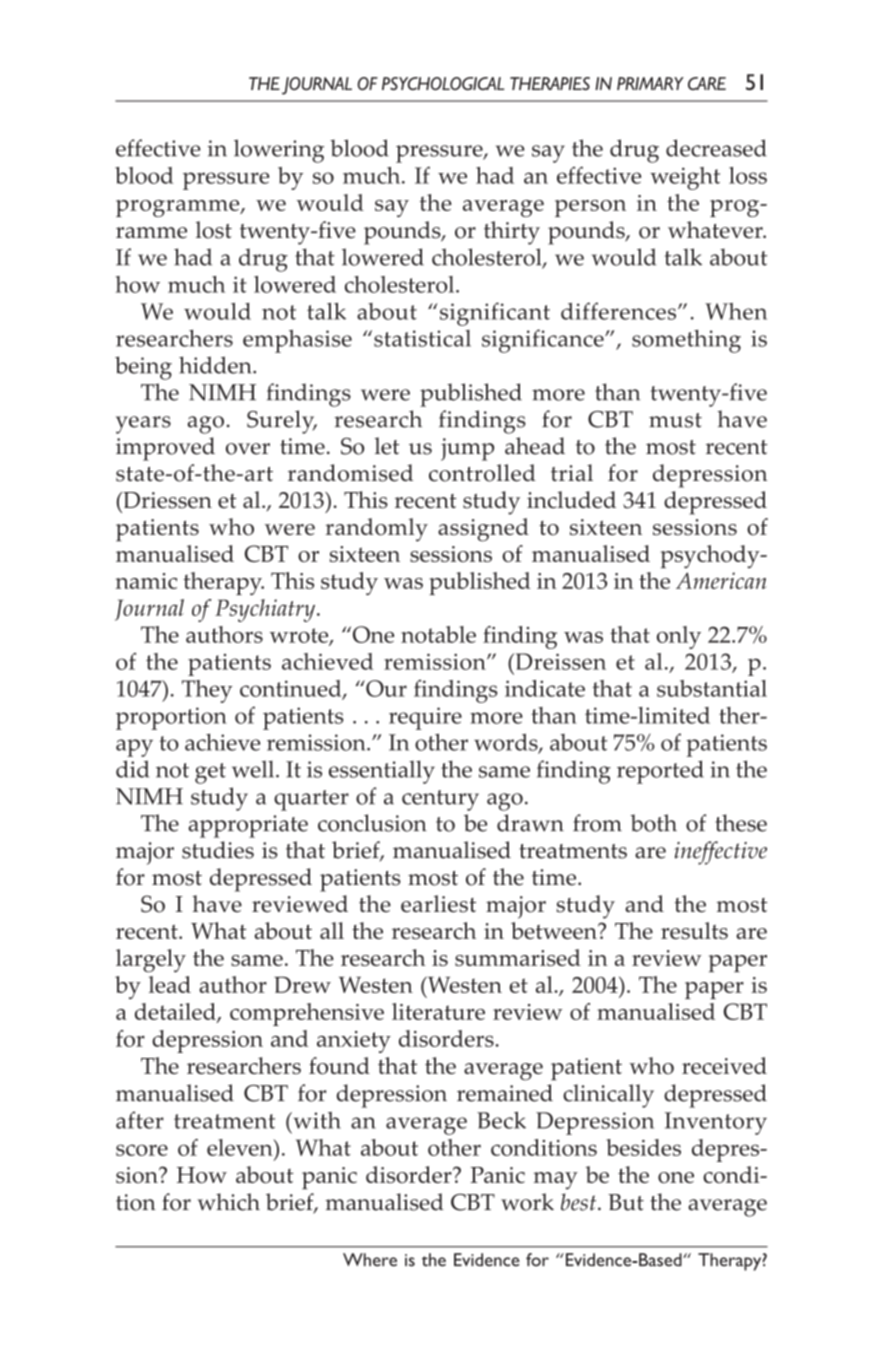 The width and height of the page is (877, 1372). Describe the element at coordinates (626, 1202) in the page. I see `But` at that location.
